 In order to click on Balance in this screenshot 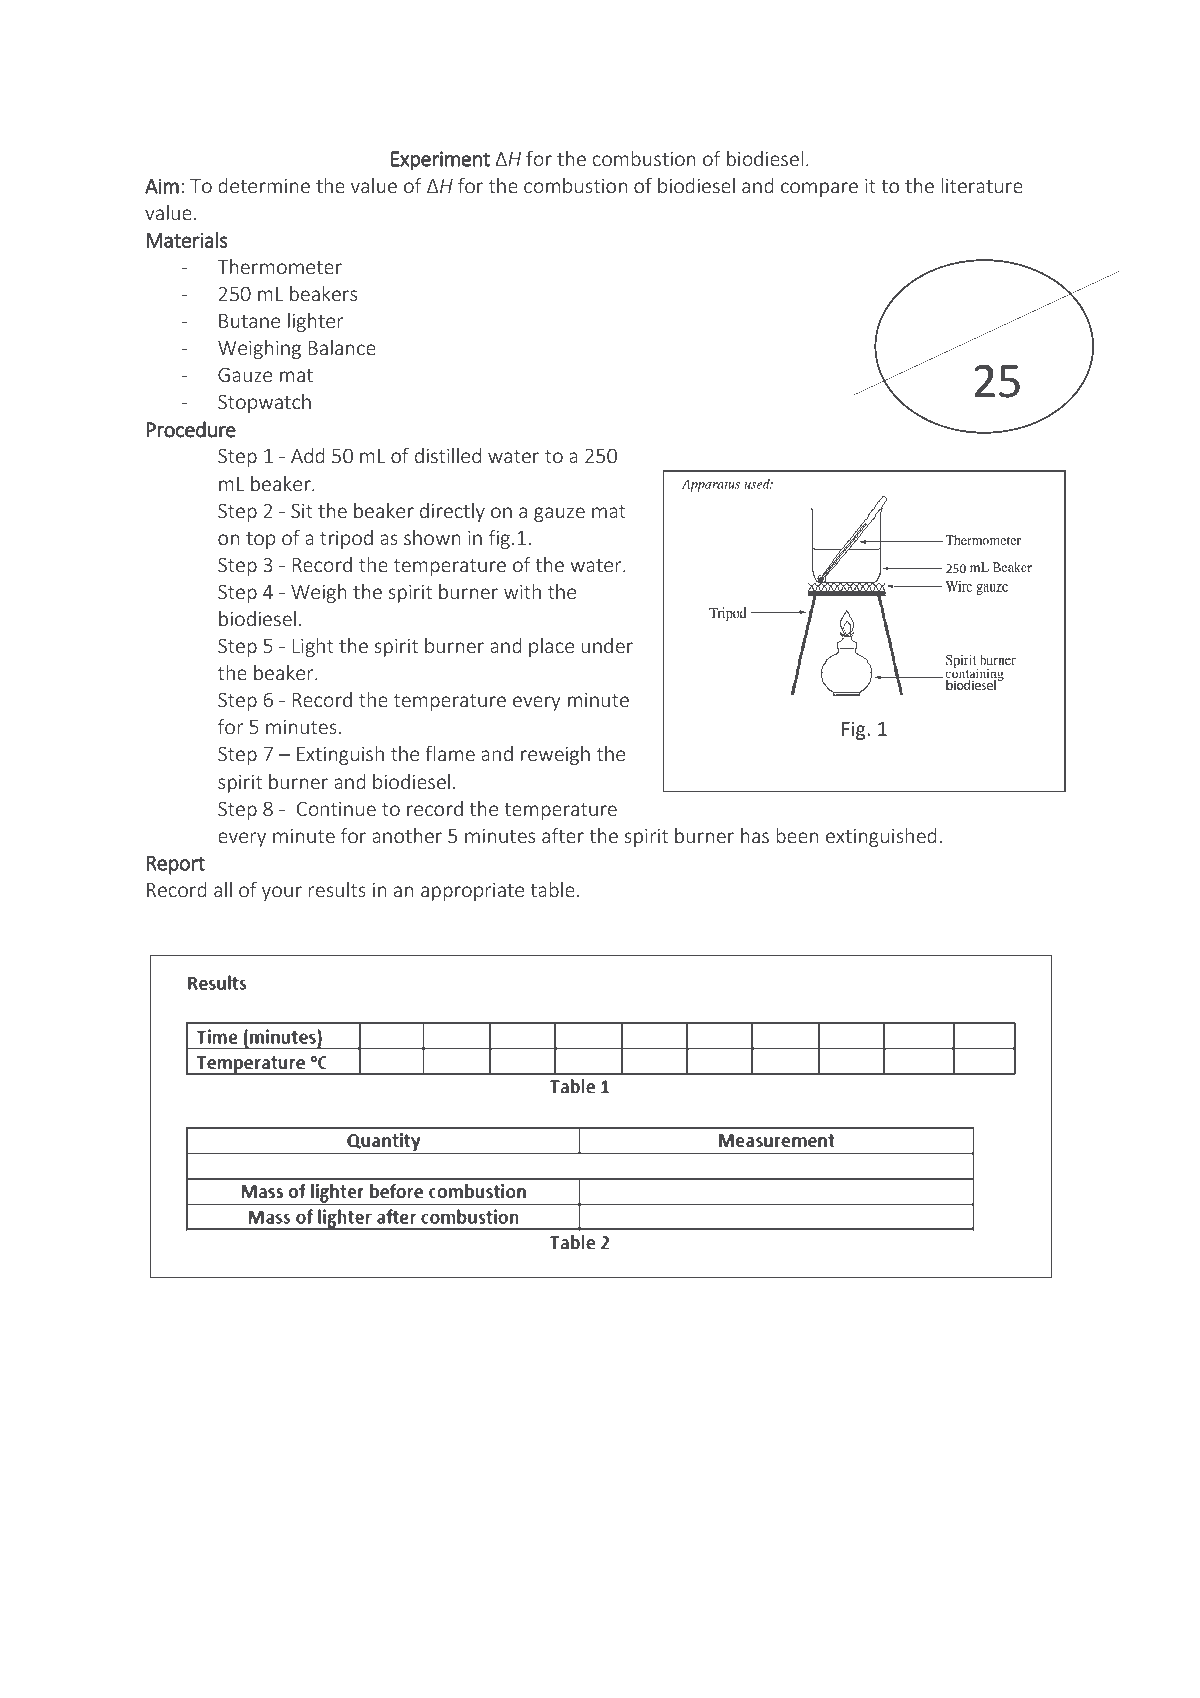, I will do `click(342, 347)`.
